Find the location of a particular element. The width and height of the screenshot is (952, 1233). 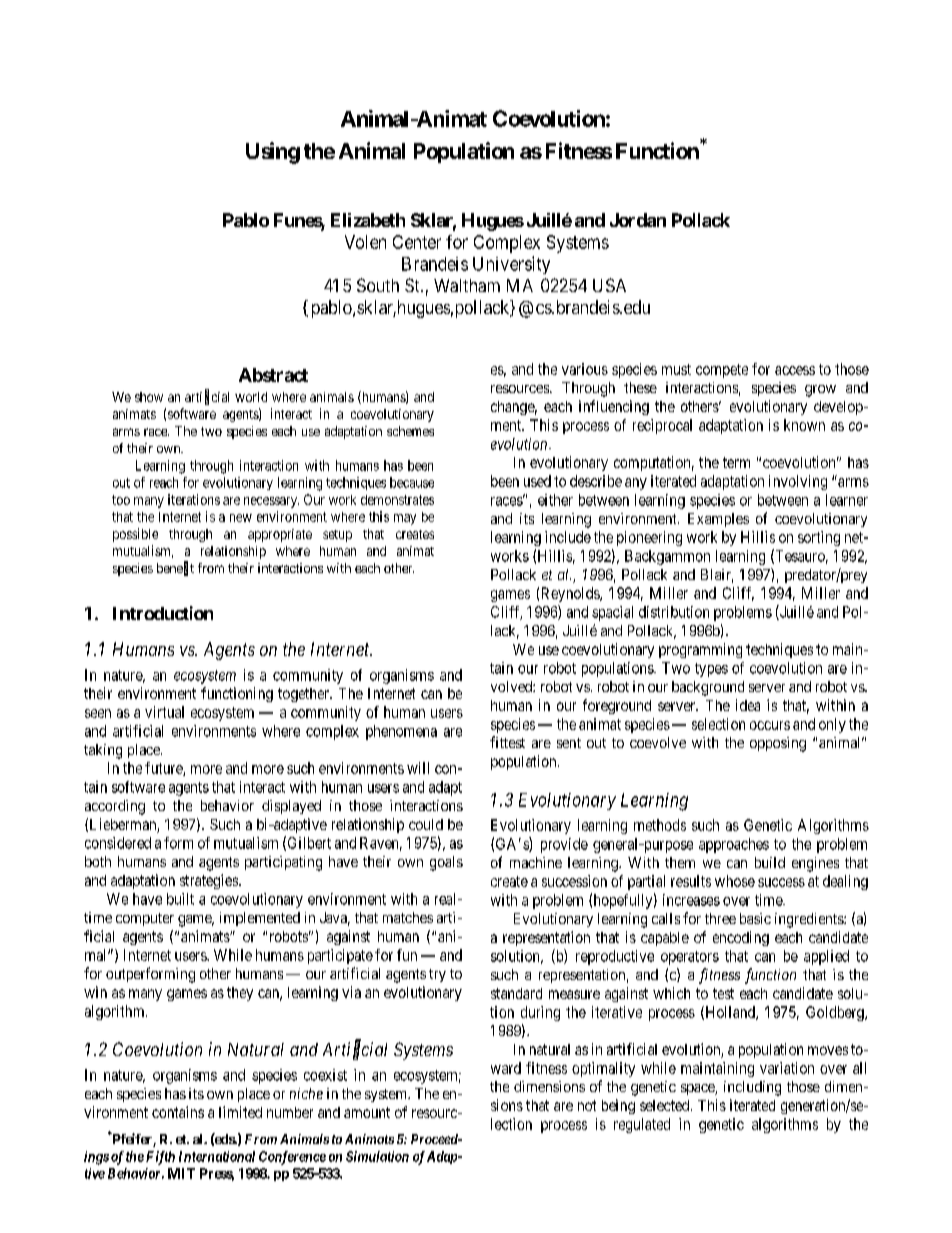

Fifth is located at coordinates (160, 1158).
